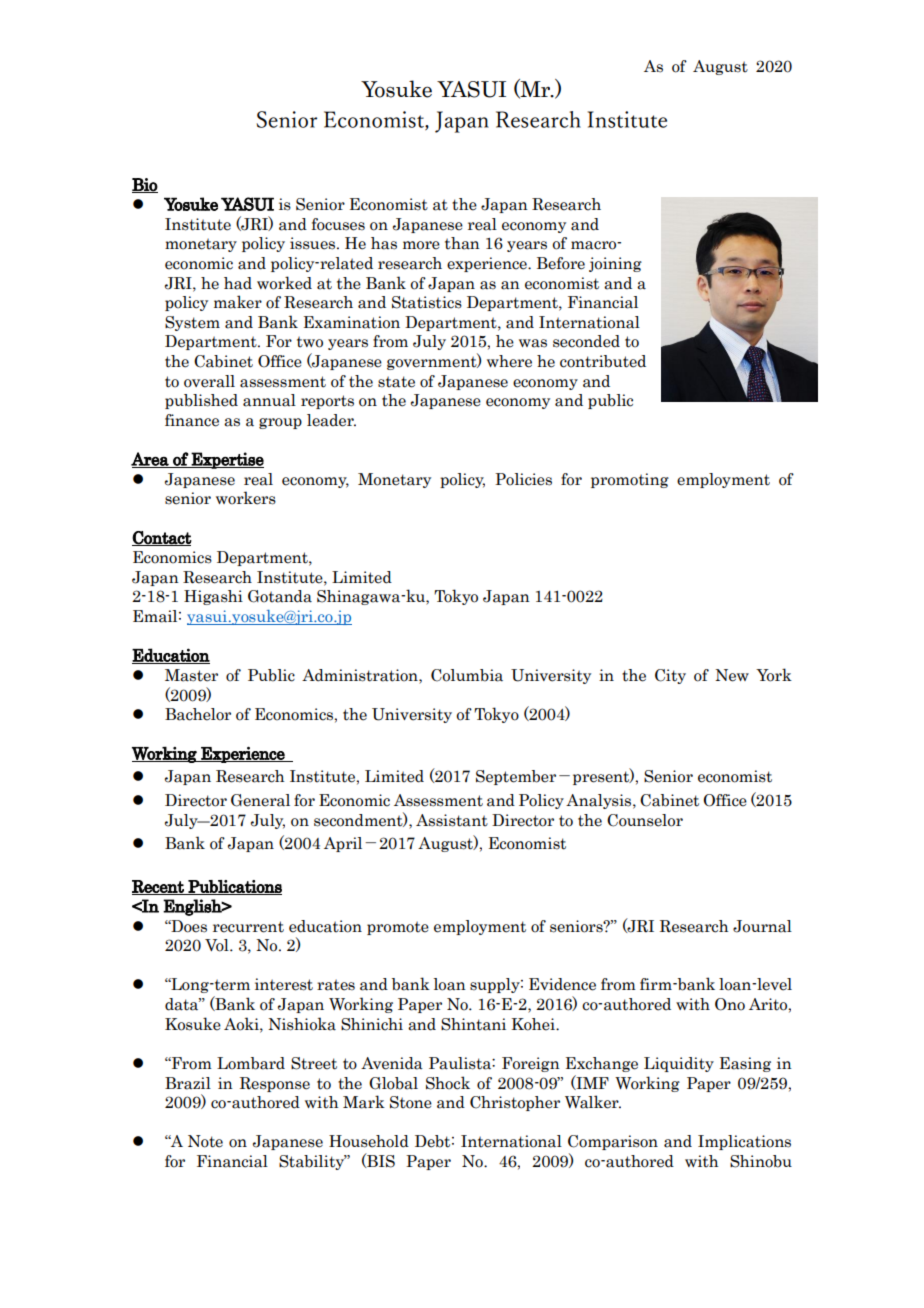  What do you see at coordinates (462, 243) in the image?
I see `than` at bounding box center [462, 243].
